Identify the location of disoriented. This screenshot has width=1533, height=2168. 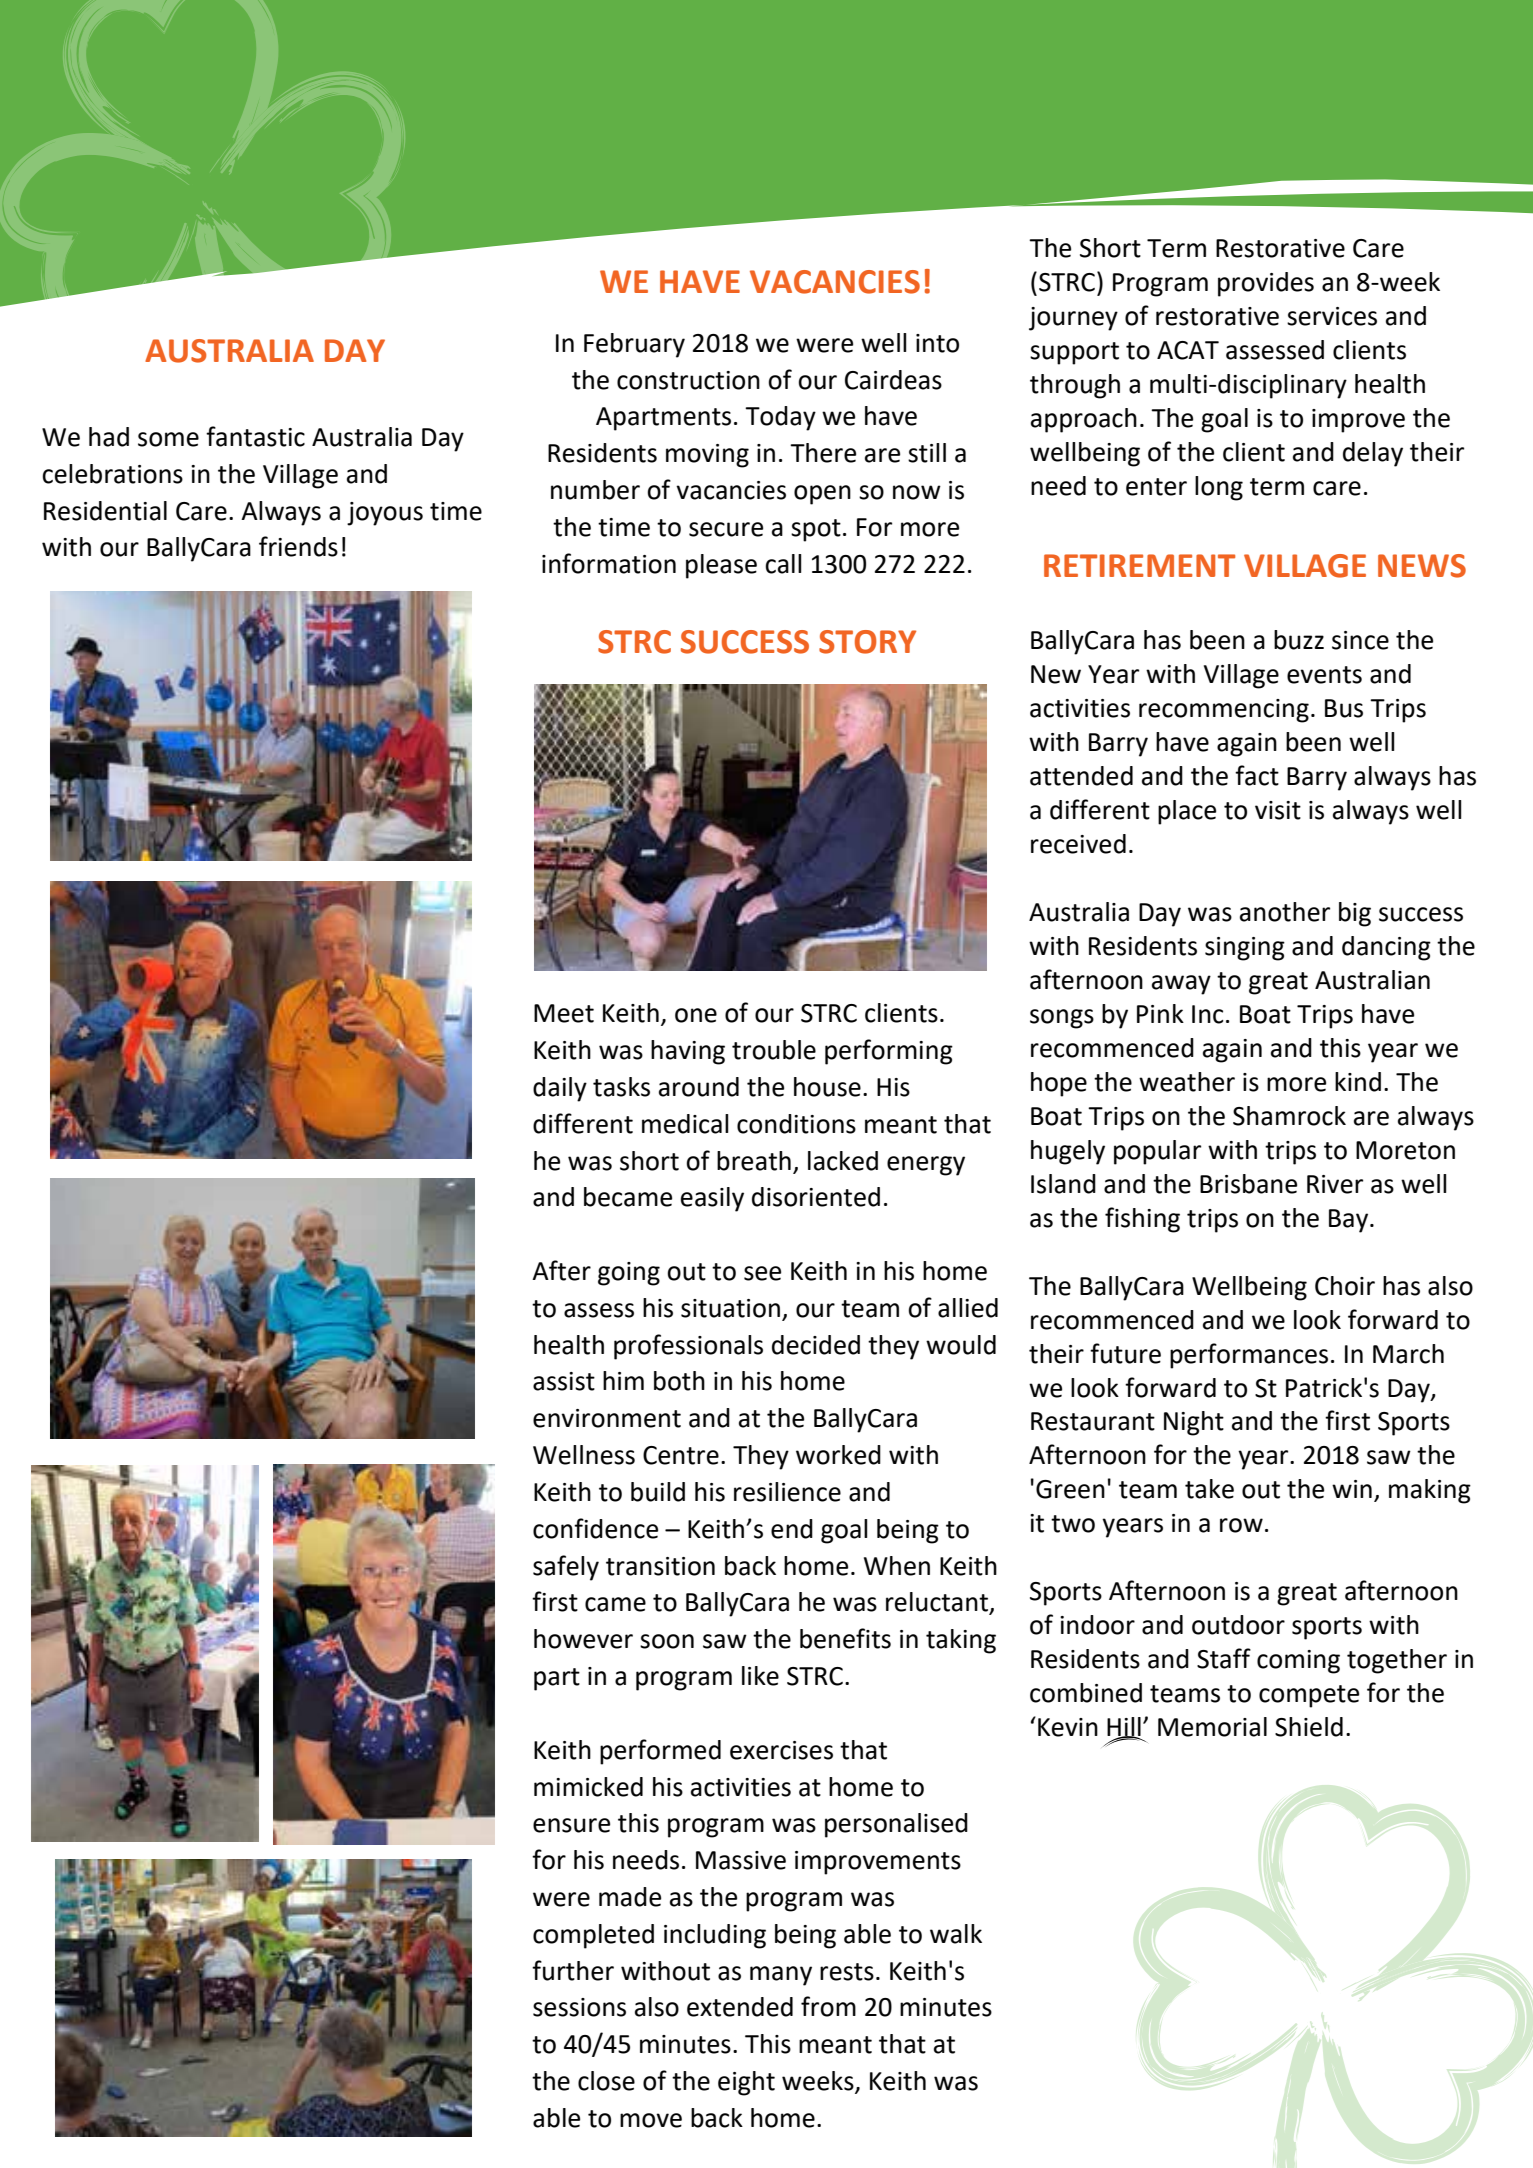
(816, 1197).
